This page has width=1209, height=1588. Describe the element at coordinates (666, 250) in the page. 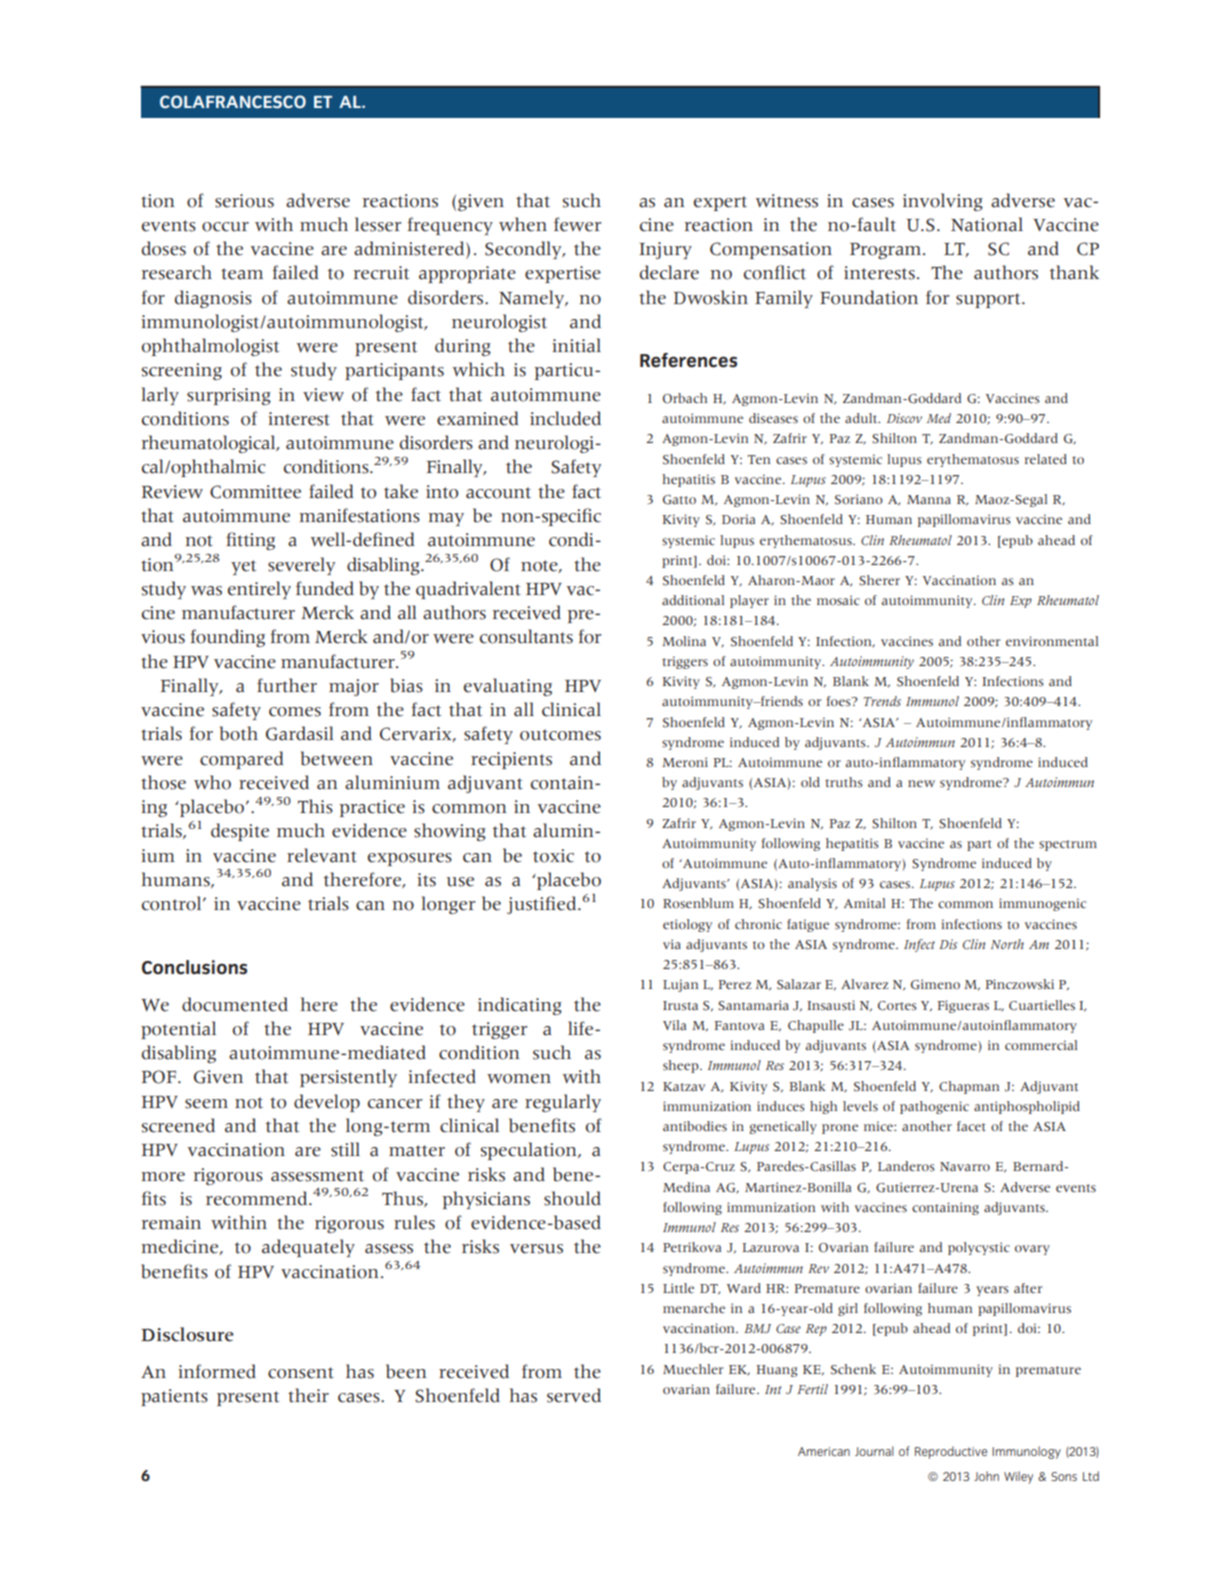

I see `Injury` at that location.
